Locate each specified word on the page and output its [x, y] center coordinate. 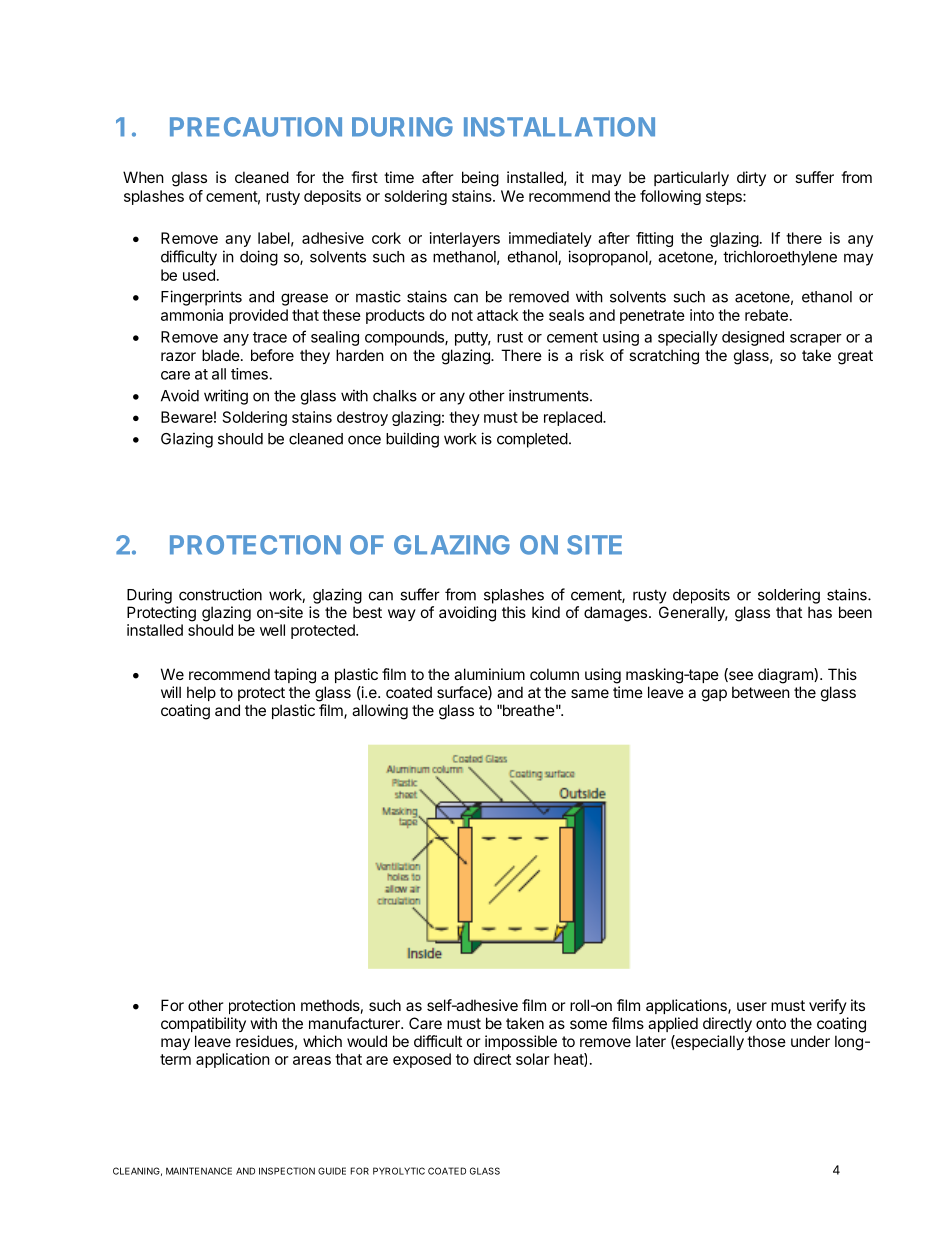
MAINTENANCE [199, 1171]
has [820, 612]
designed [753, 338]
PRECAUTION [256, 127]
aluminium [489, 674]
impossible [521, 1042]
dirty [751, 178]
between [761, 692]
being [480, 179]
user [752, 1006]
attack [497, 315]
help [201, 693]
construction [220, 594]
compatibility [203, 1024]
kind [546, 612]
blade [221, 355]
